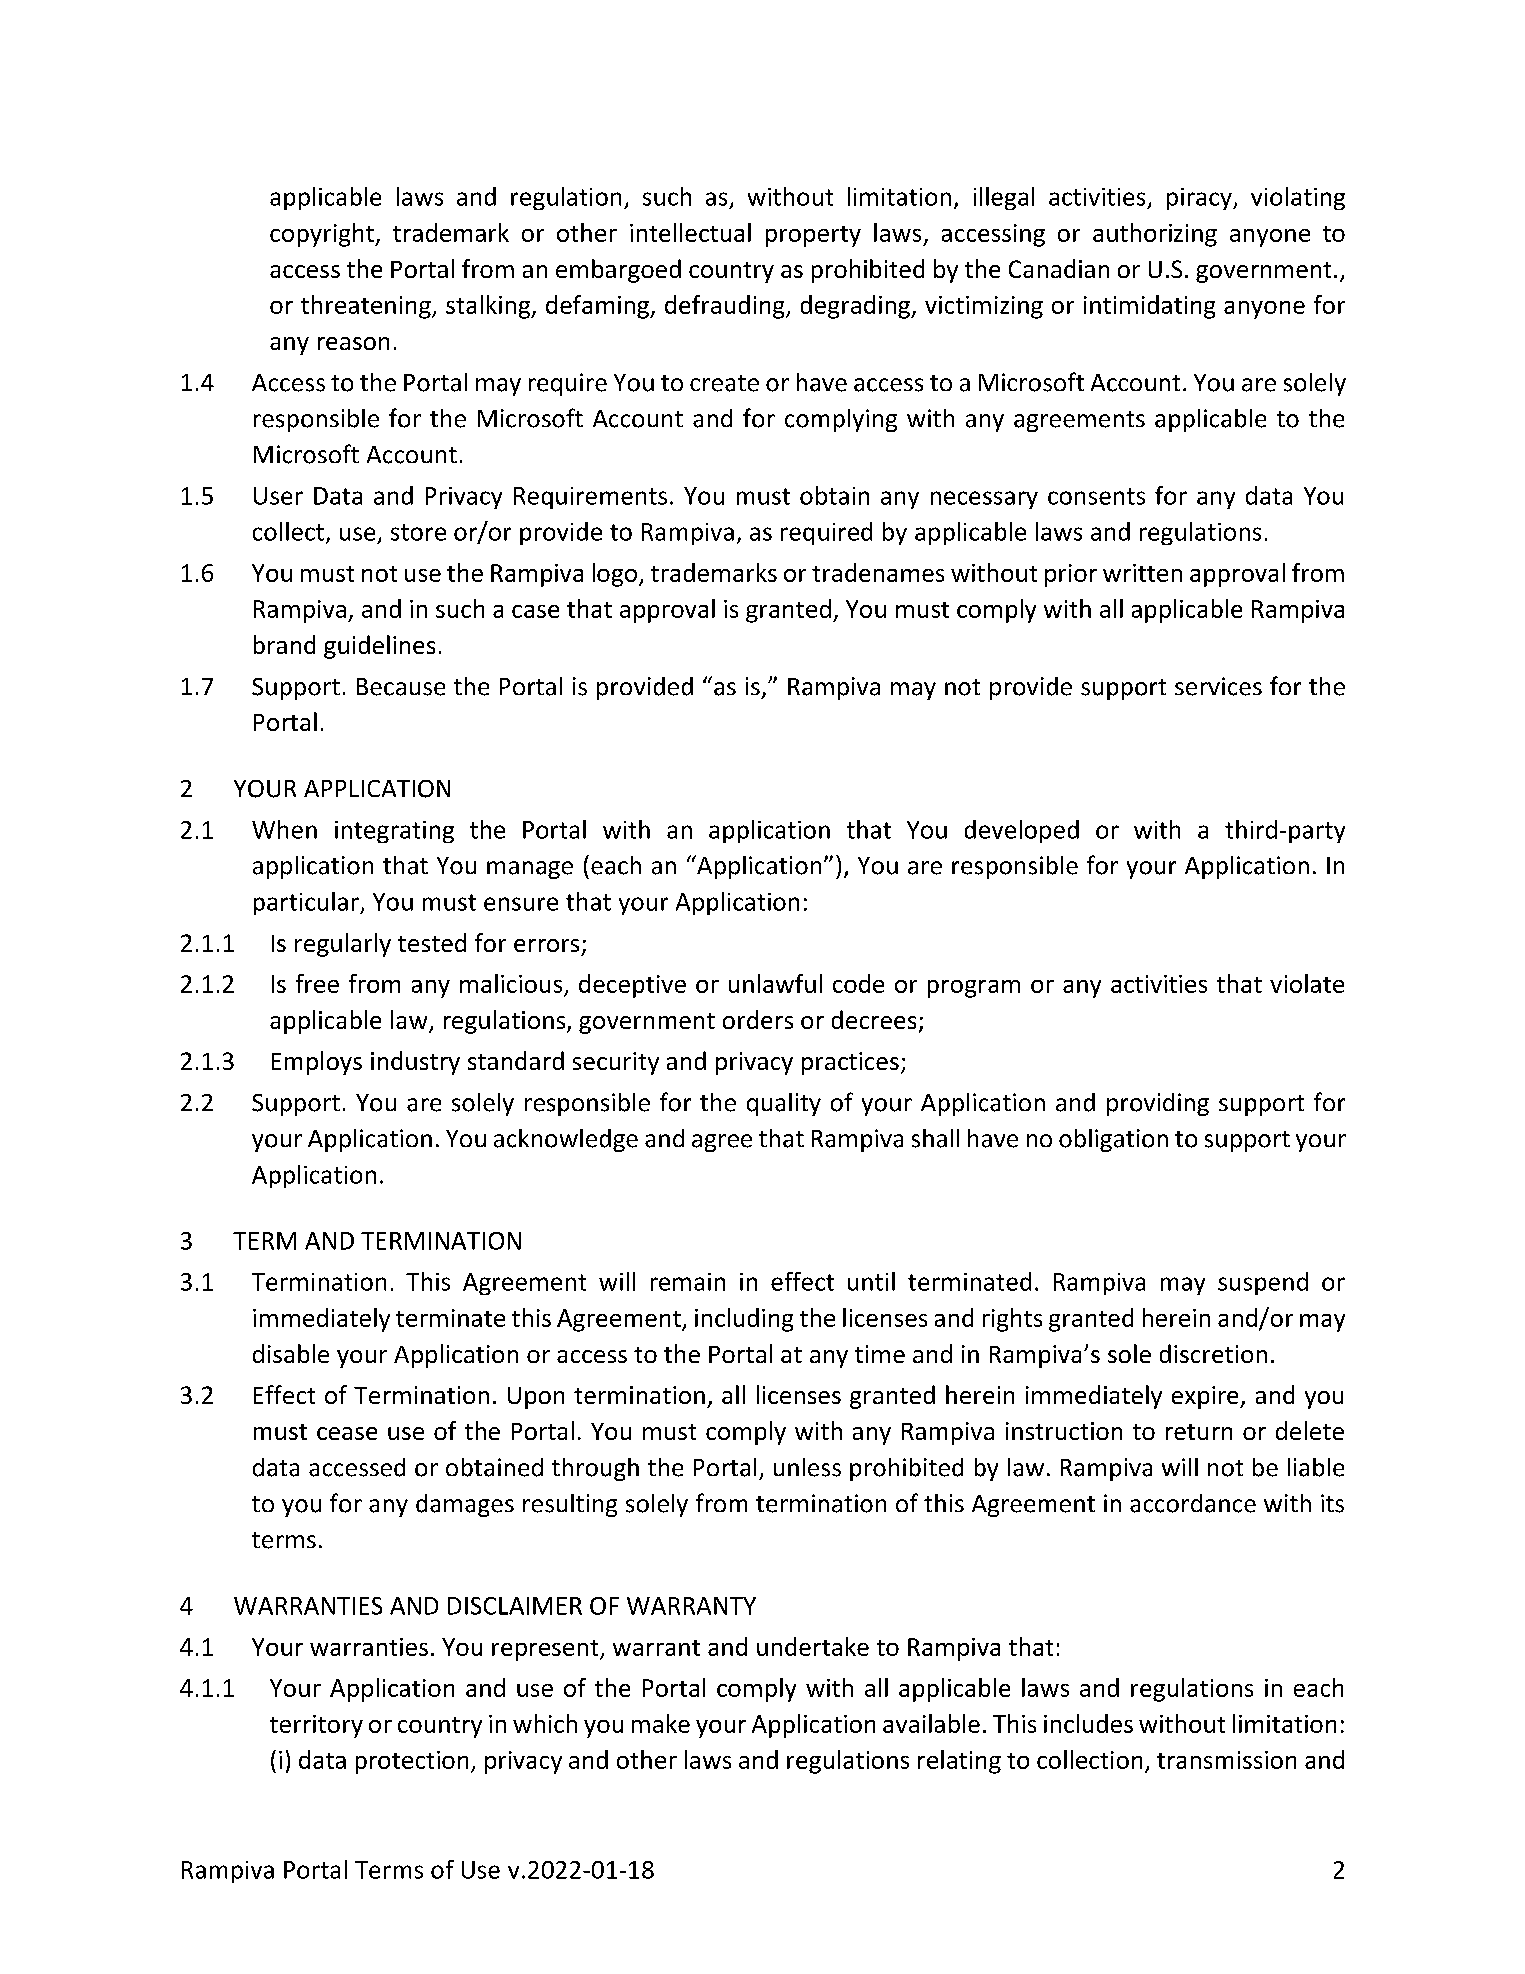  What do you see at coordinates (616, 575) in the image?
I see `logo` at bounding box center [616, 575].
